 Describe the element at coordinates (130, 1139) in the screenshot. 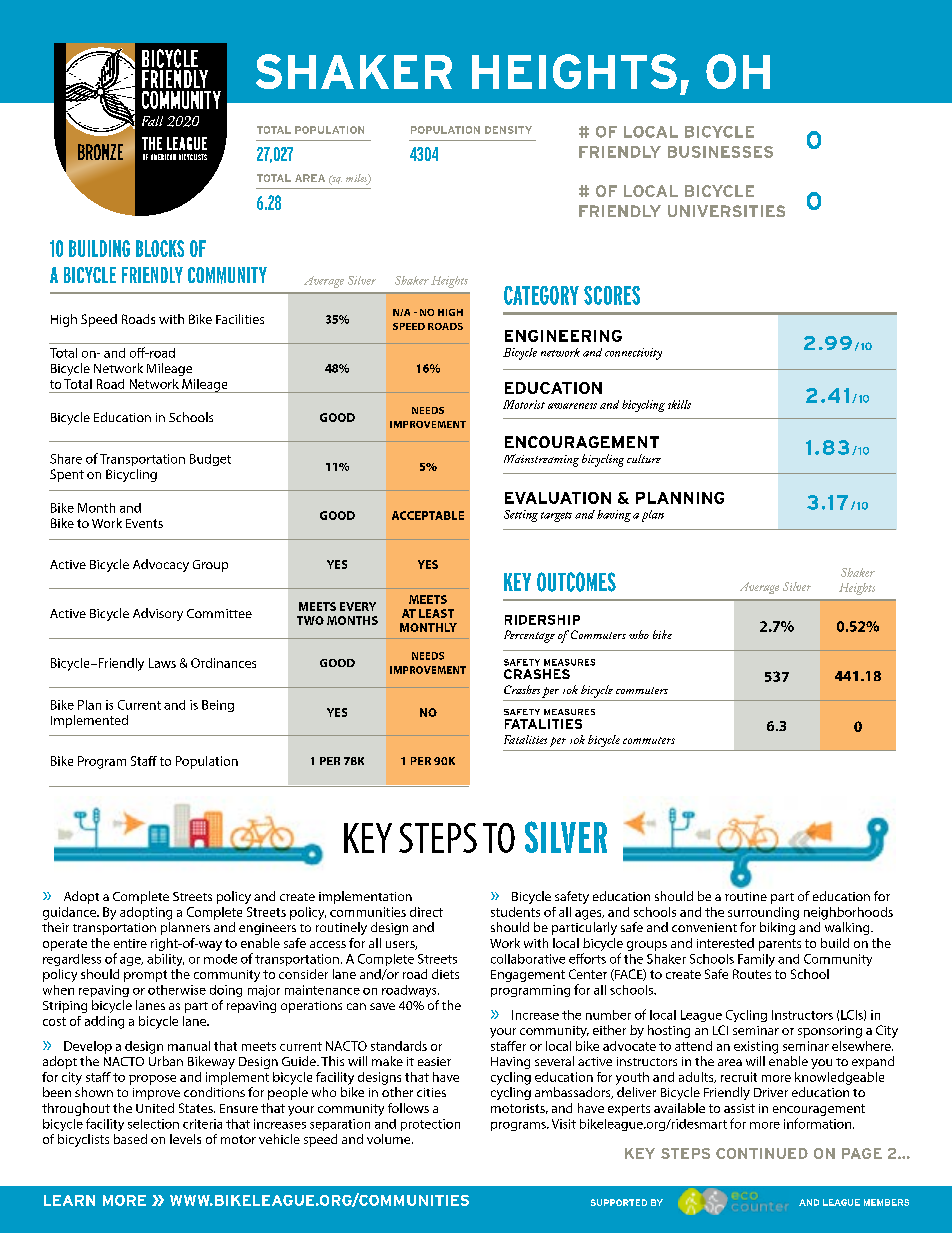

I see `based` at that location.
